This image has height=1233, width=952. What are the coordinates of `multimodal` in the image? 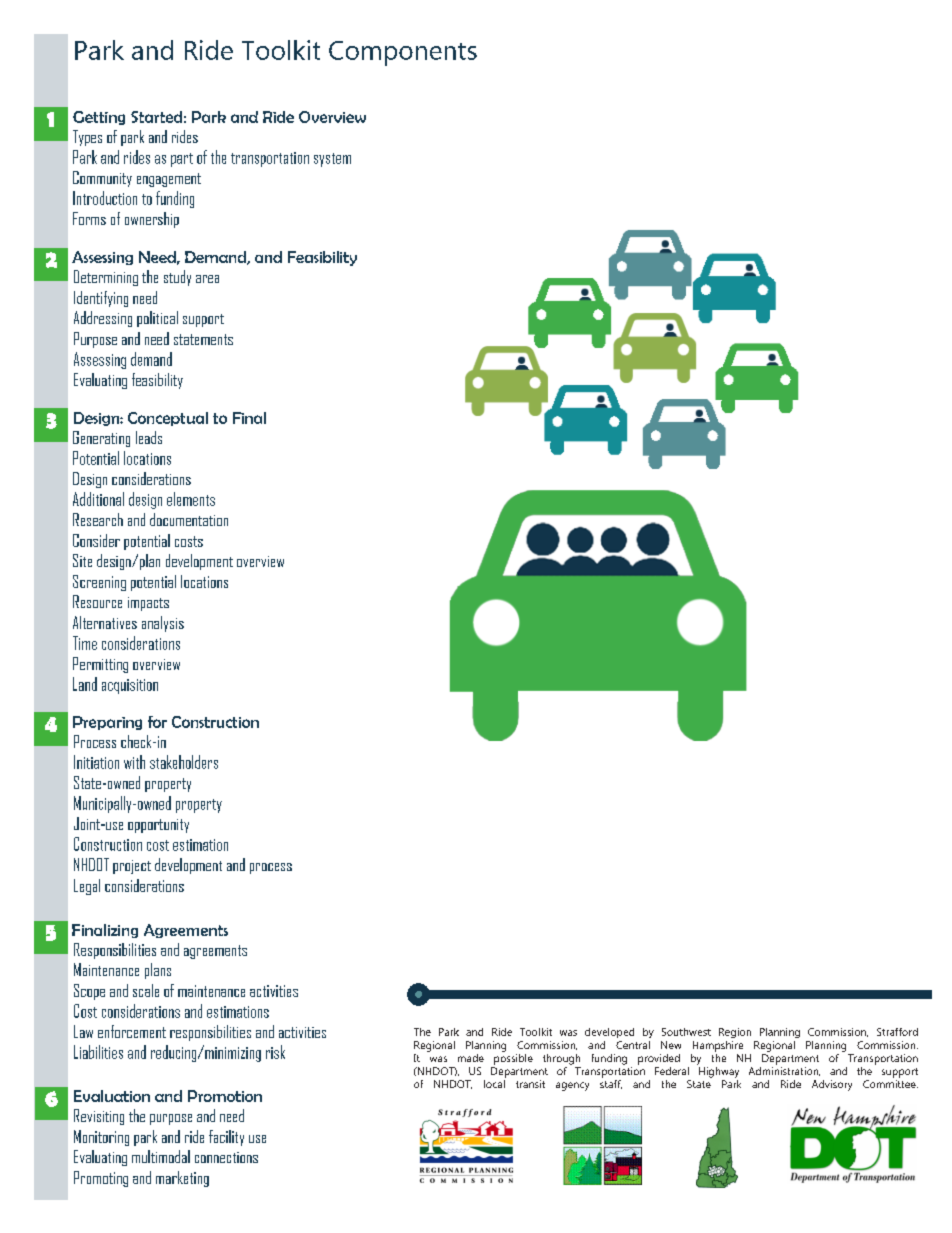 It's located at (161, 1156).
